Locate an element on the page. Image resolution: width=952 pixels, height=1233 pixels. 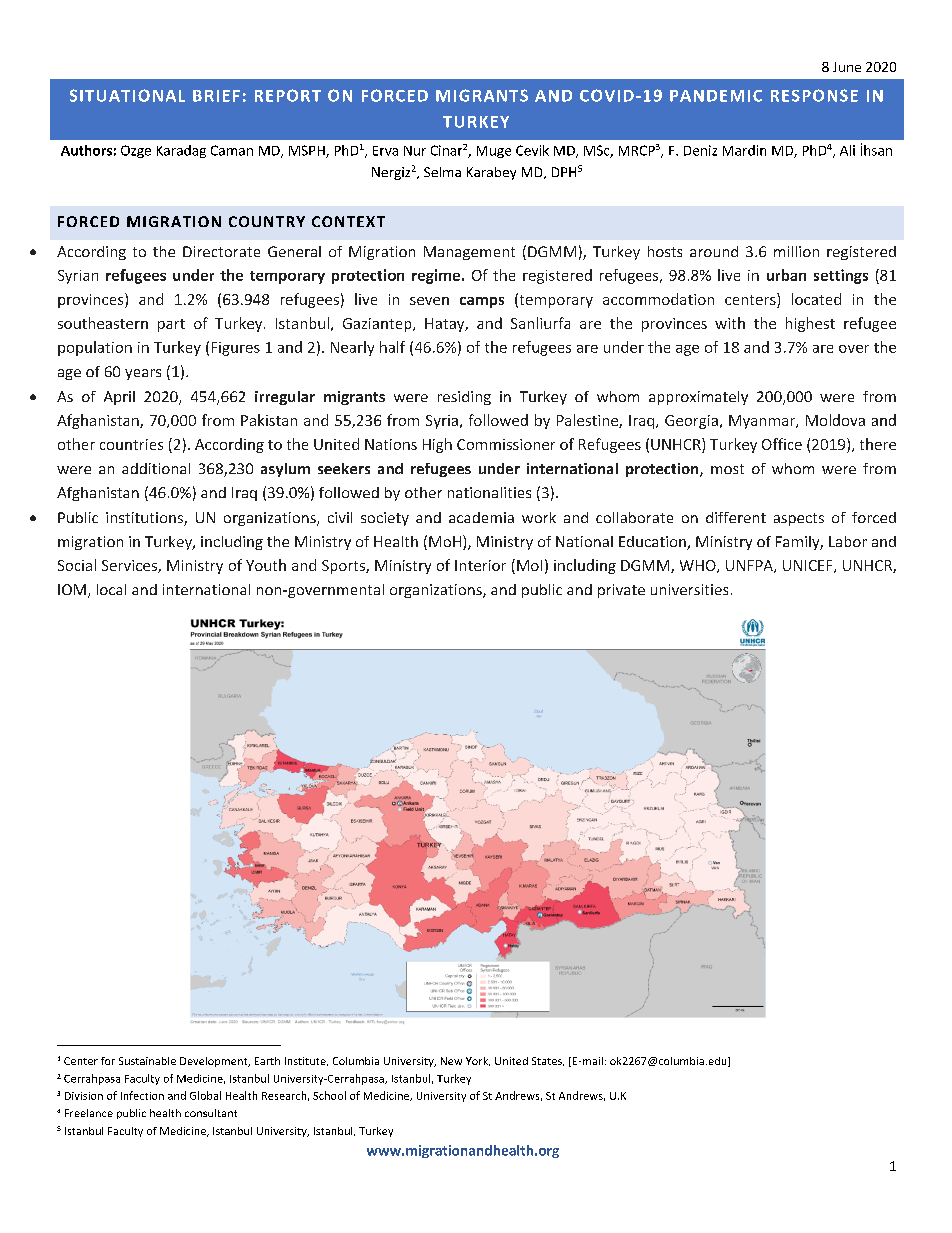
part is located at coordinates (171, 325).
